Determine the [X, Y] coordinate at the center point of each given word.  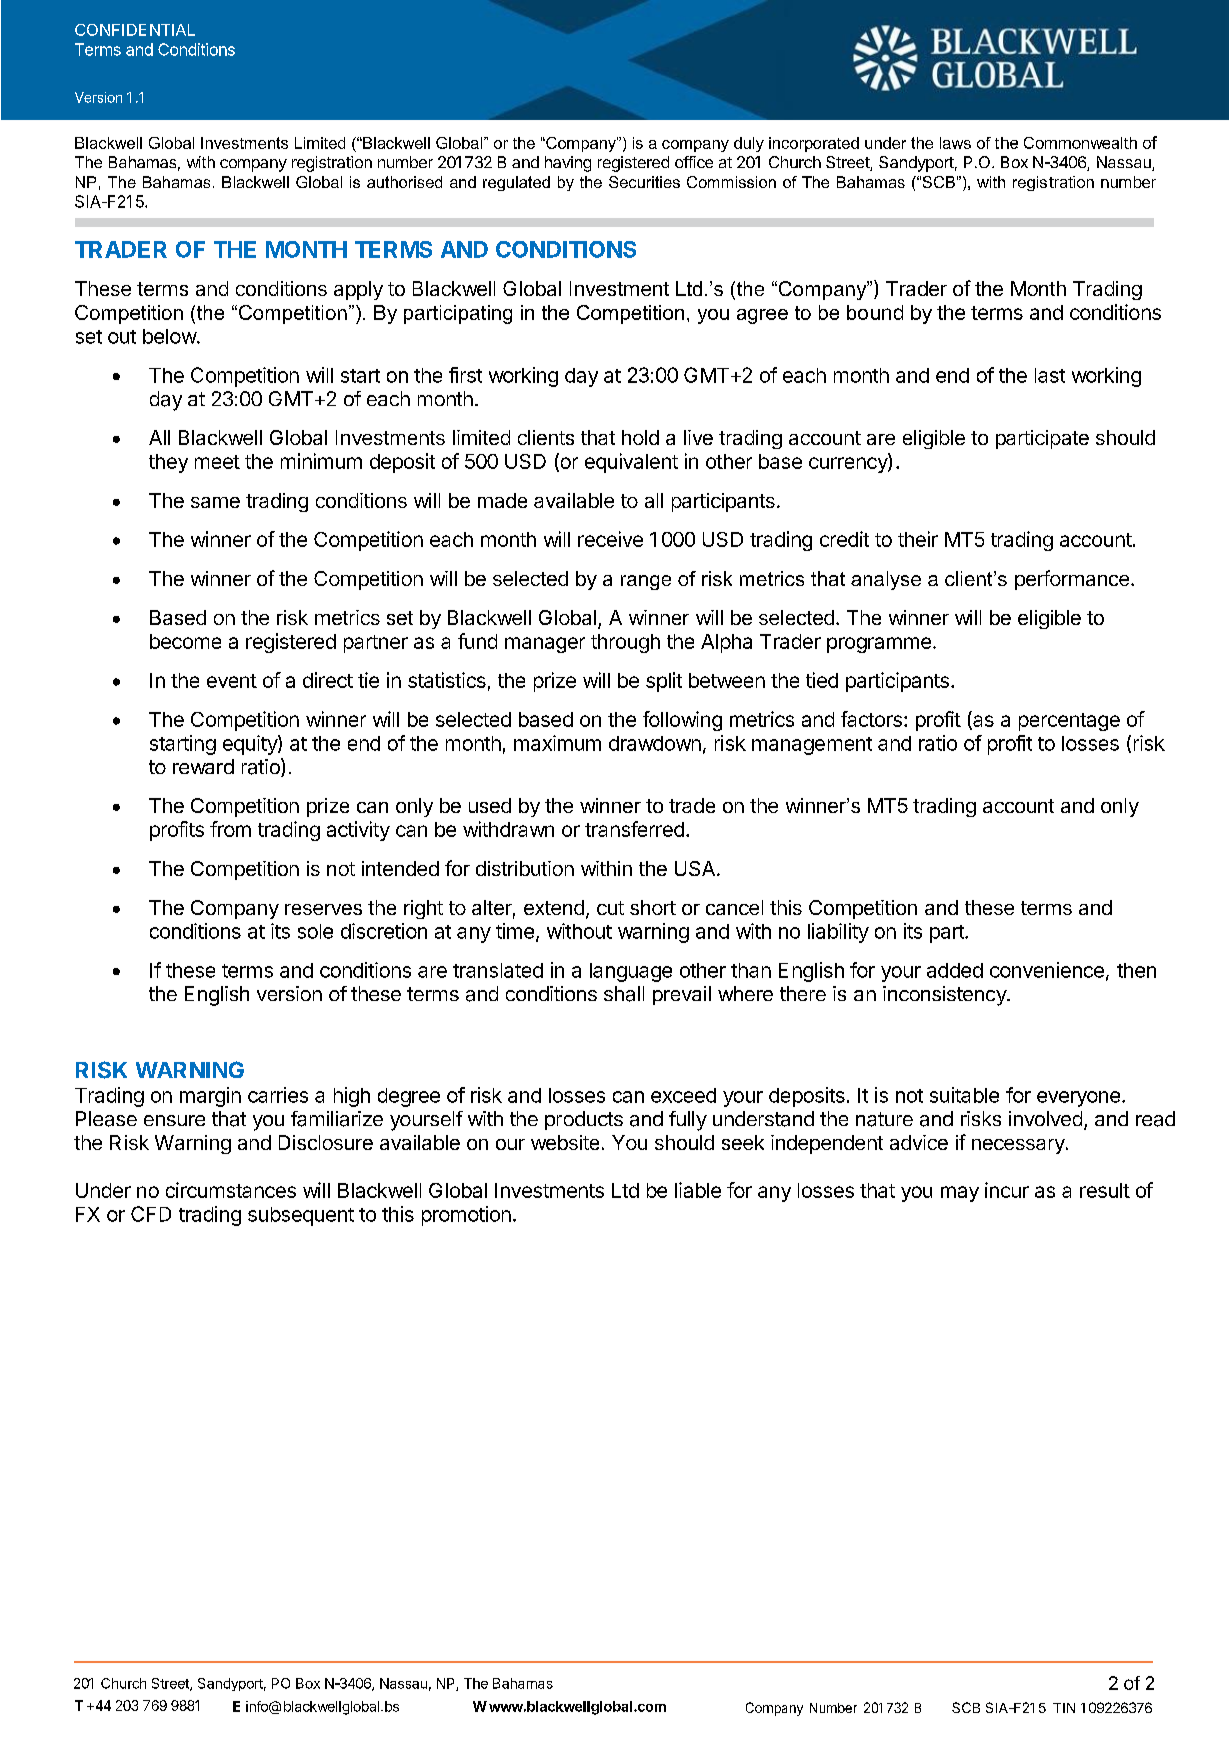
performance [1072, 580]
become [185, 641]
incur [1007, 1190]
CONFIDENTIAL [135, 30]
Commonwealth [1080, 143]
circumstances [231, 1190]
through [625, 643]
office [694, 162]
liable [698, 1190]
